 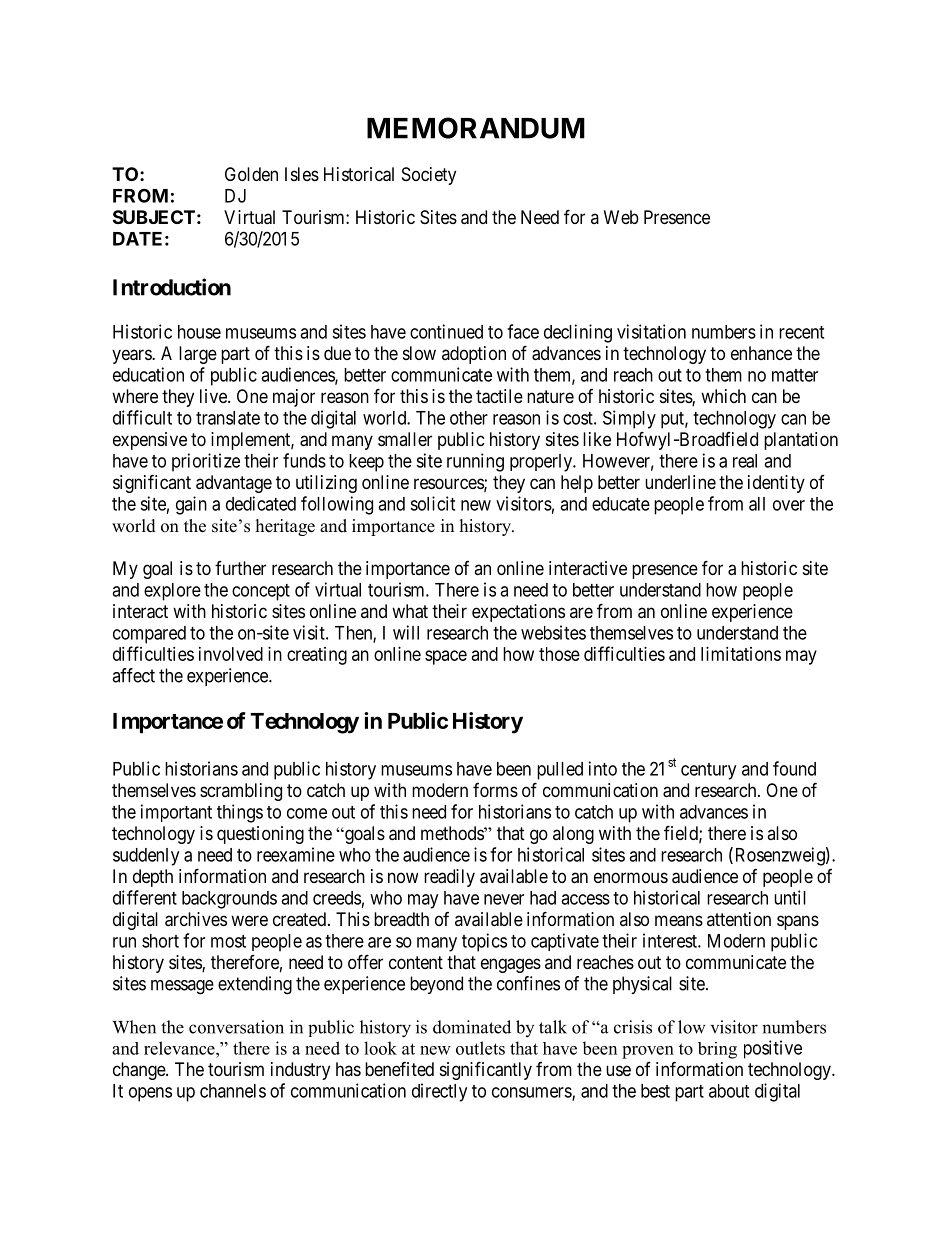 I want to click on relevance, so click(x=180, y=1048).
